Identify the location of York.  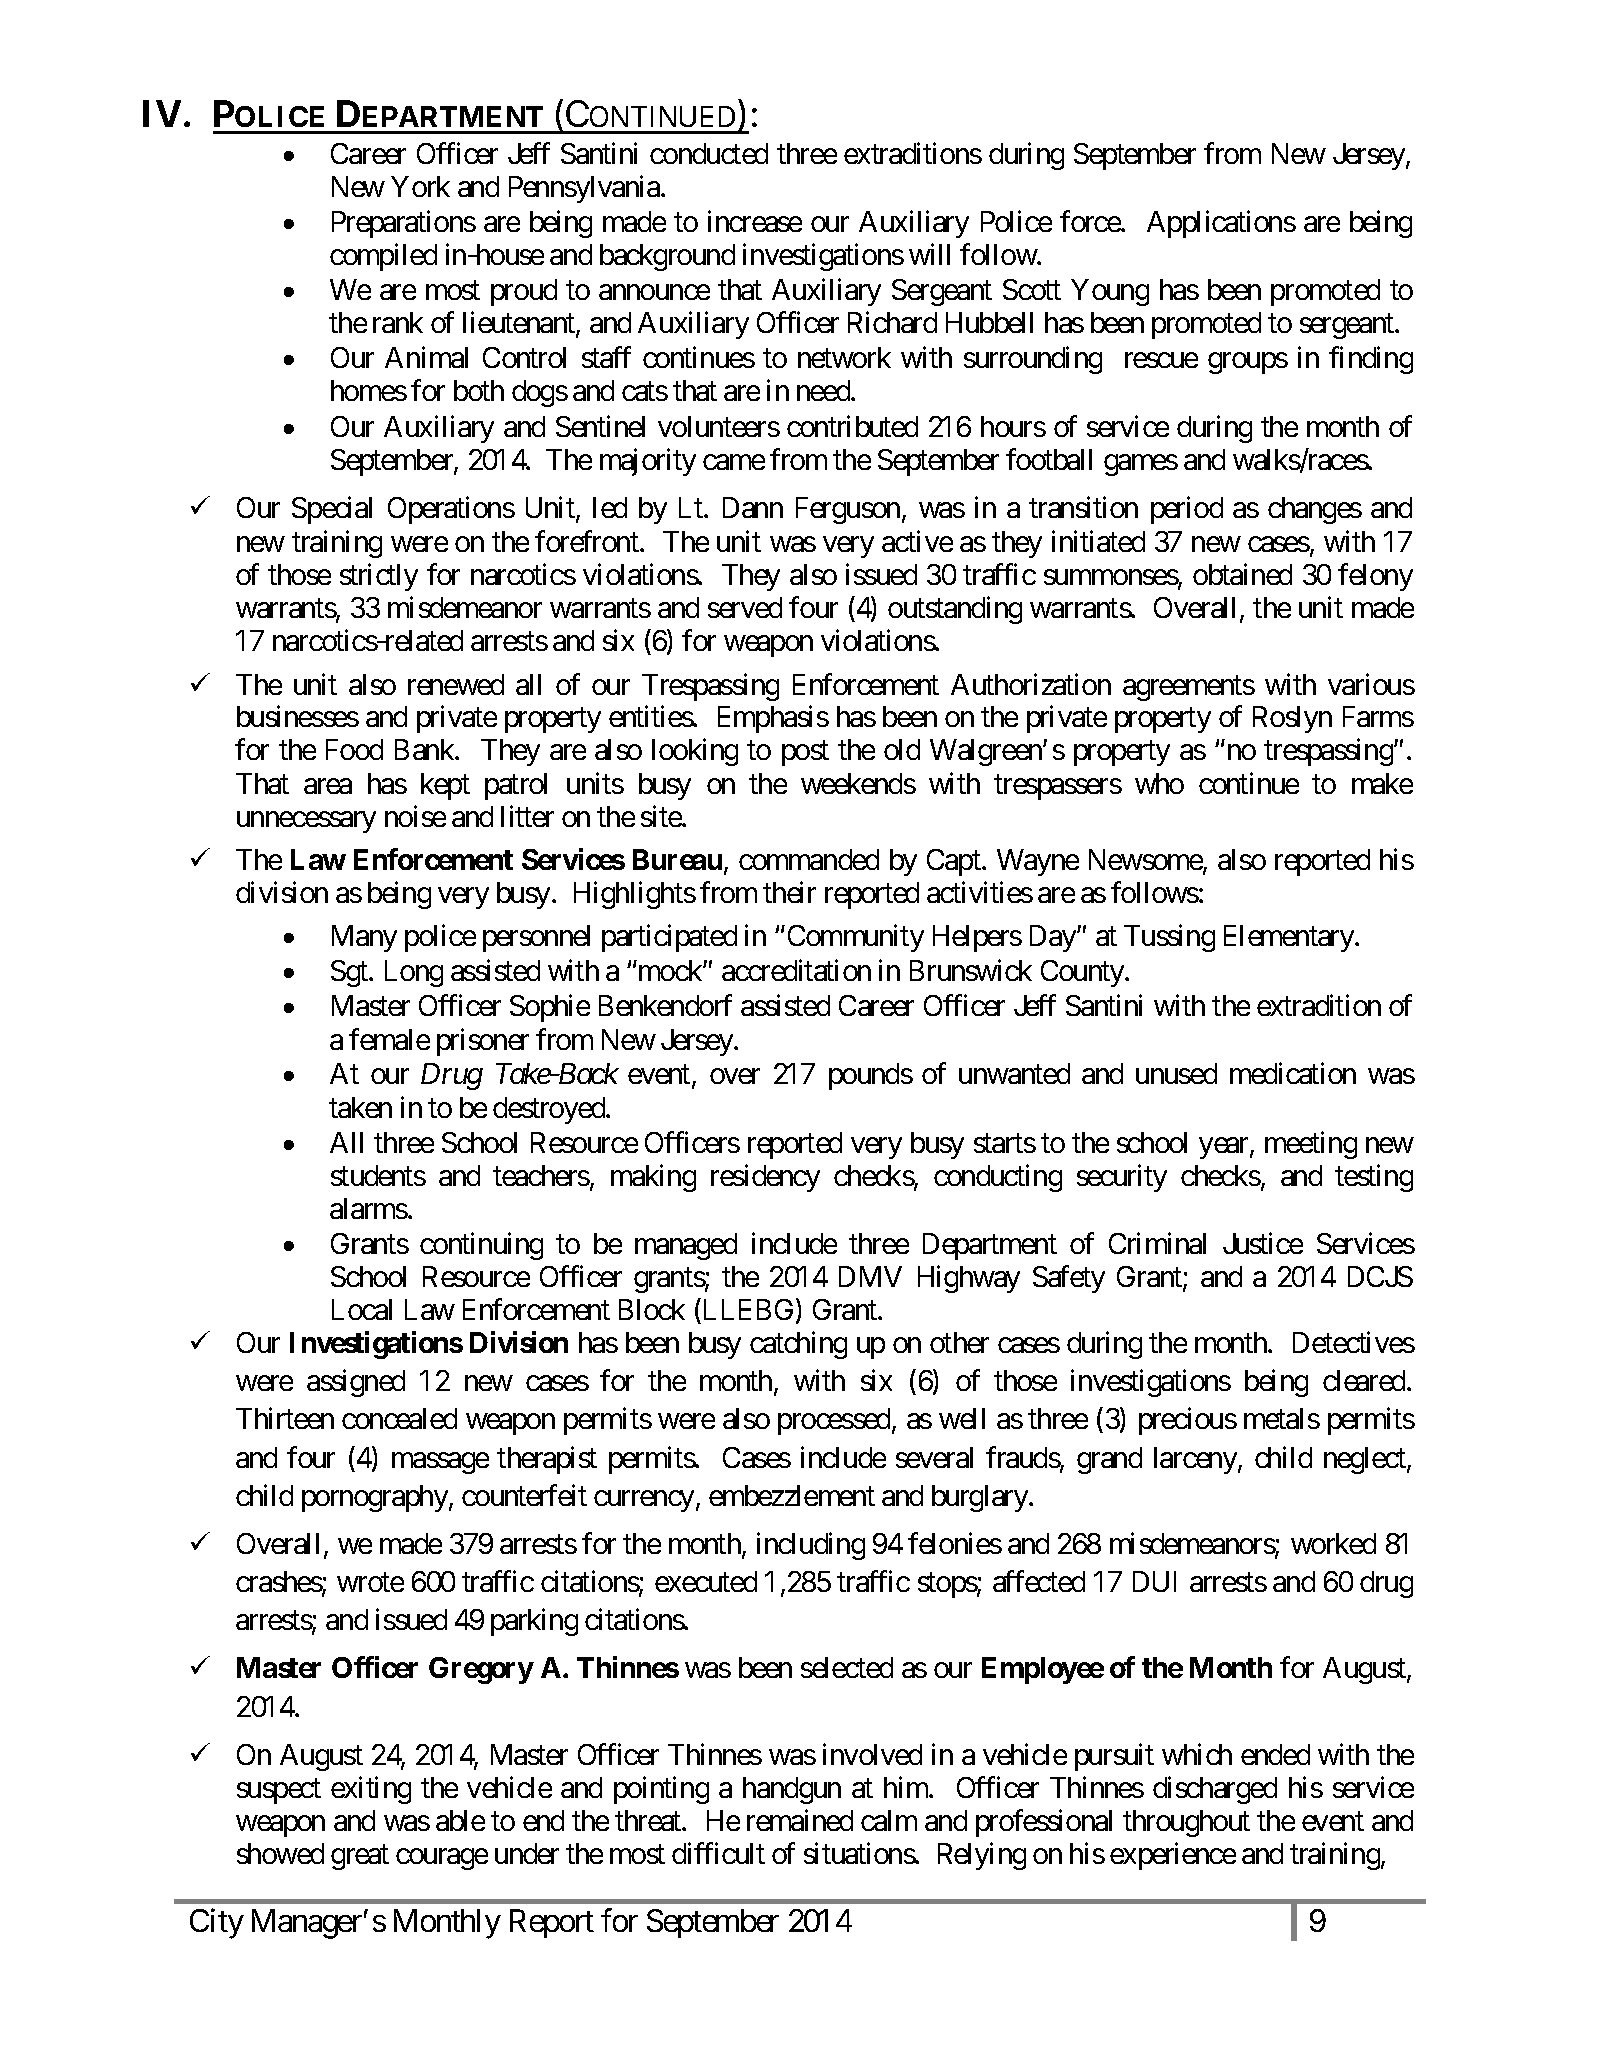
(420, 186).
